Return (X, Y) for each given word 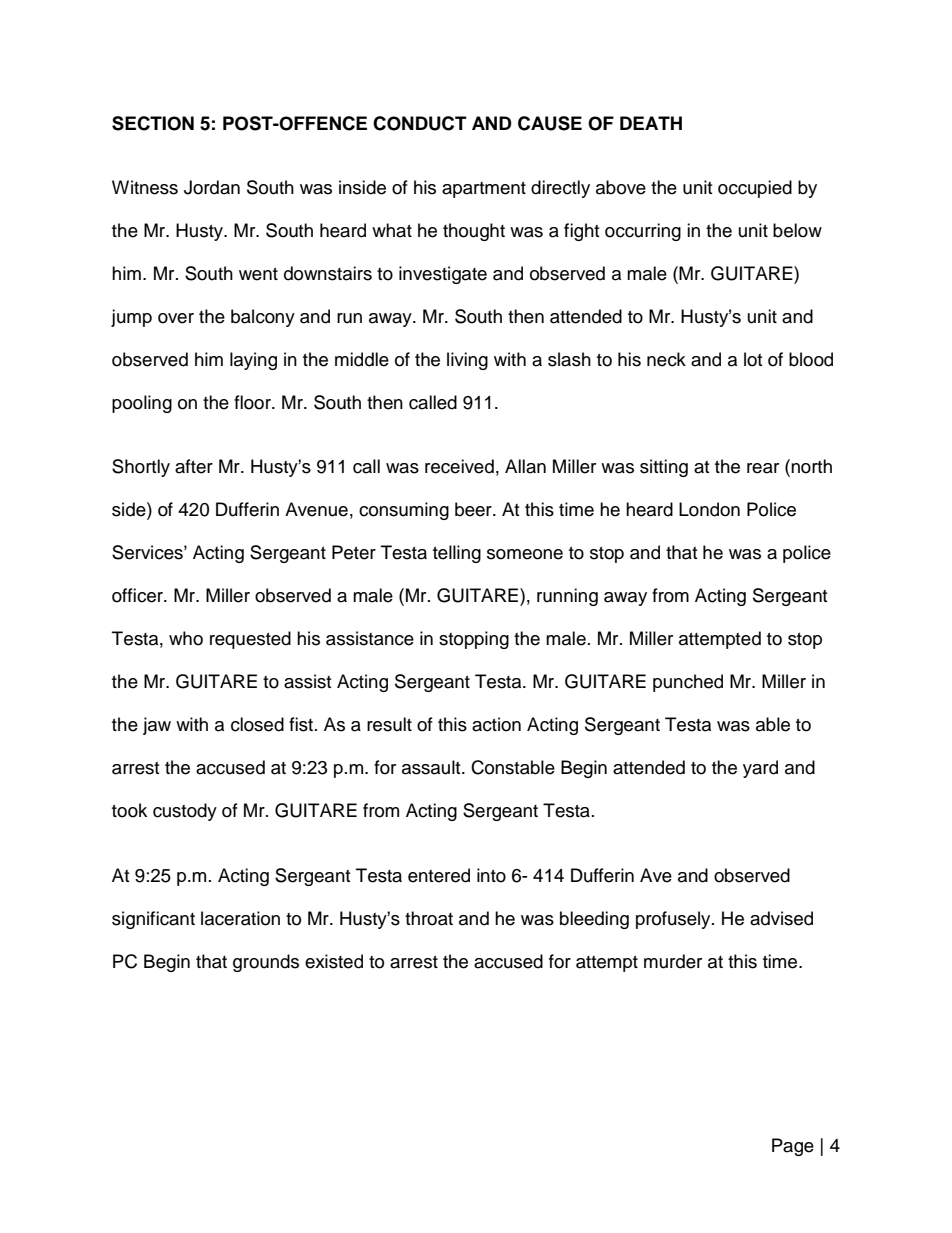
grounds (266, 963)
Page (793, 1147)
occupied (755, 189)
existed (334, 961)
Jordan (212, 187)
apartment (484, 190)
